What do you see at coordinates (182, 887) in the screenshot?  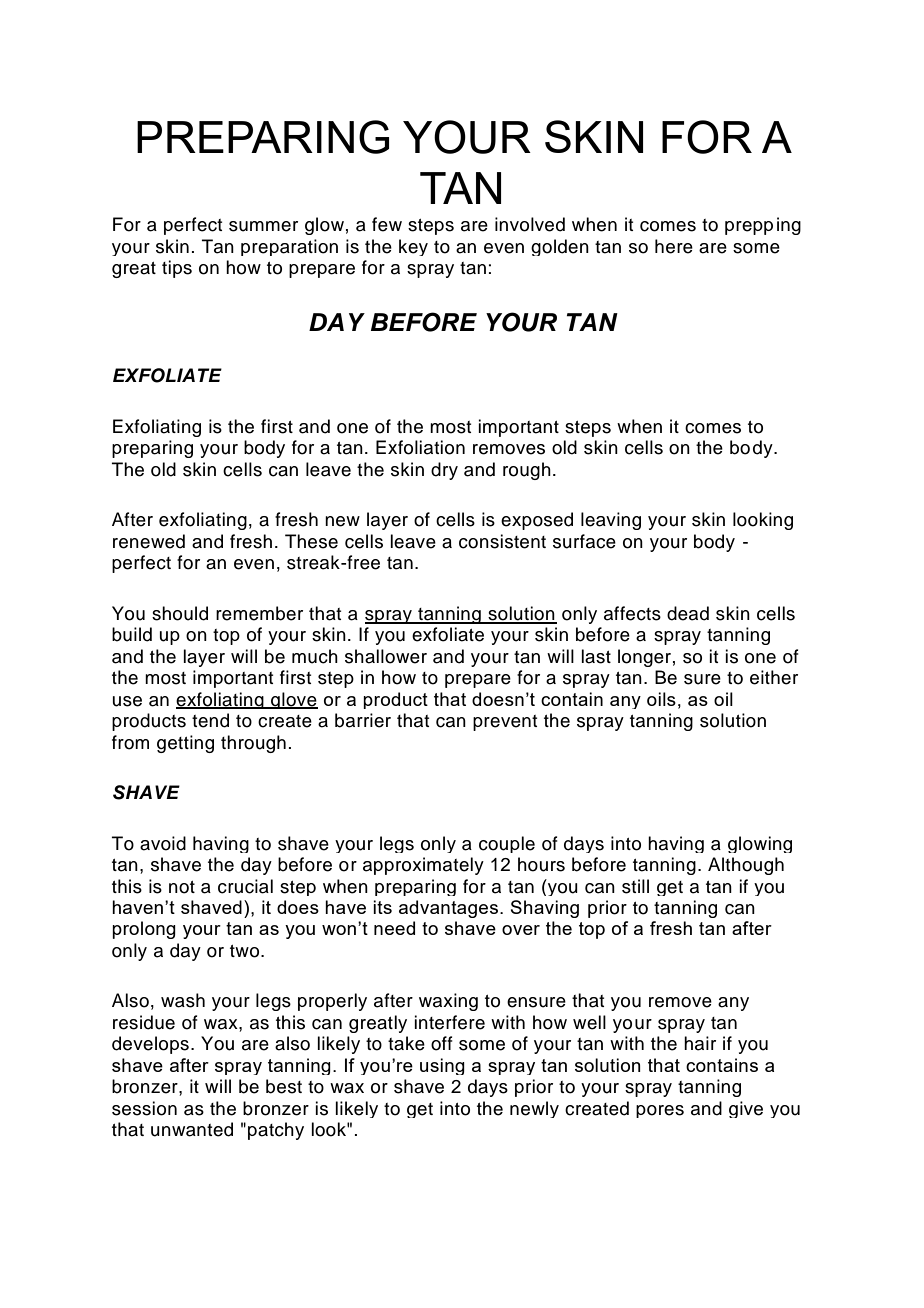 I see `not` at bounding box center [182, 887].
